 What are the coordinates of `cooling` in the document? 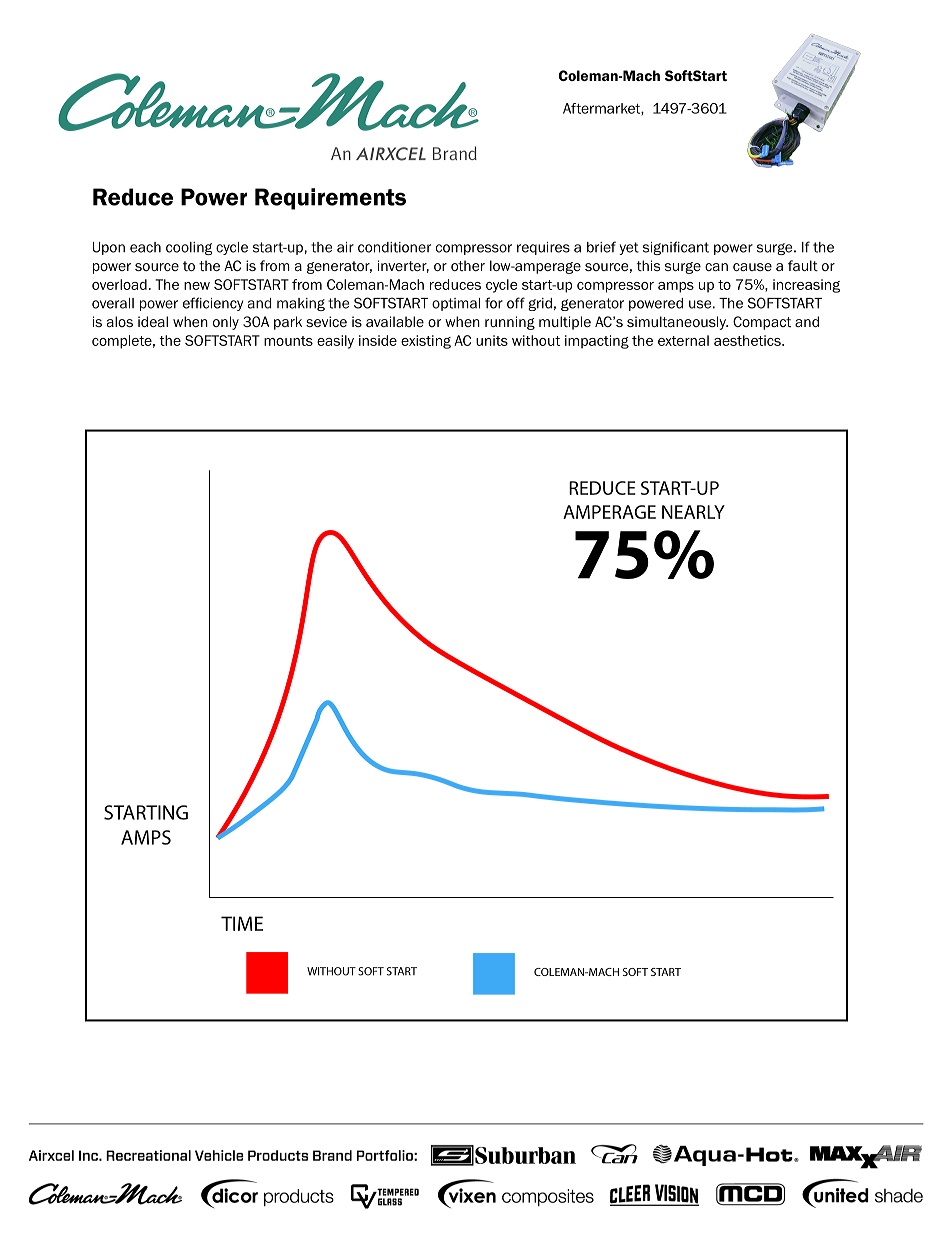 It's located at (189, 248).
